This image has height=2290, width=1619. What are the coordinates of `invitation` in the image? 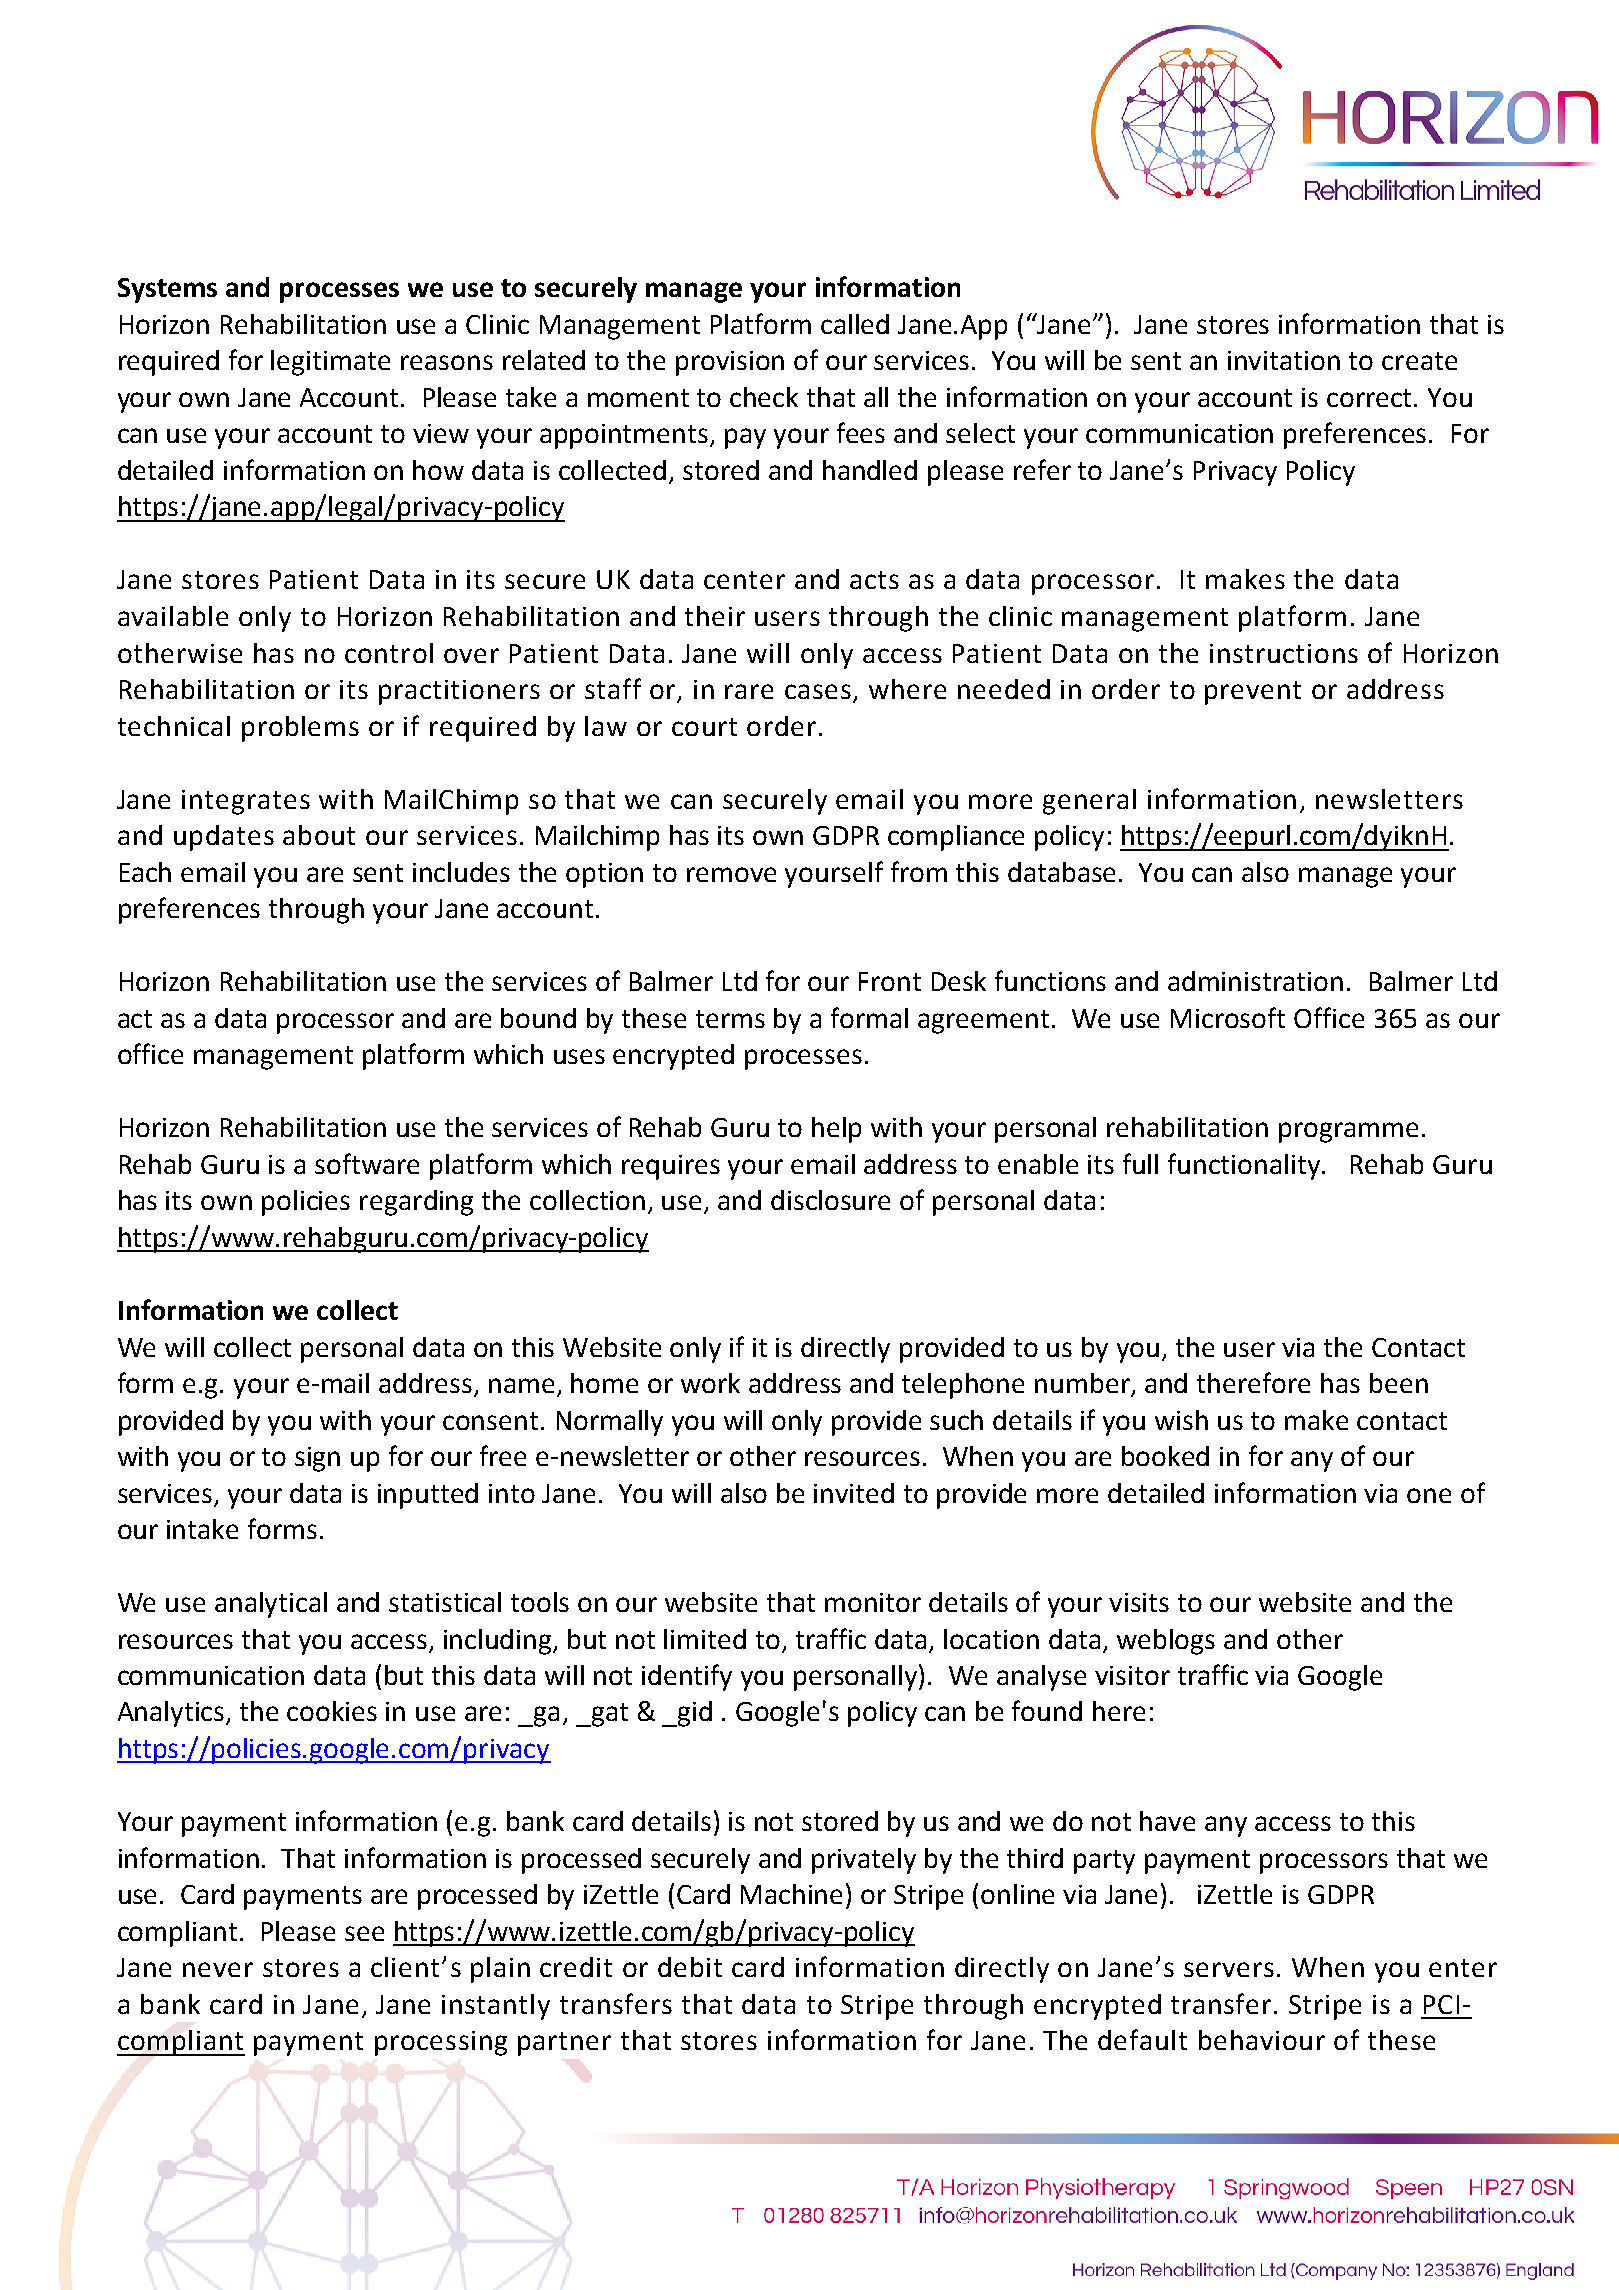 It's located at (1284, 360).
